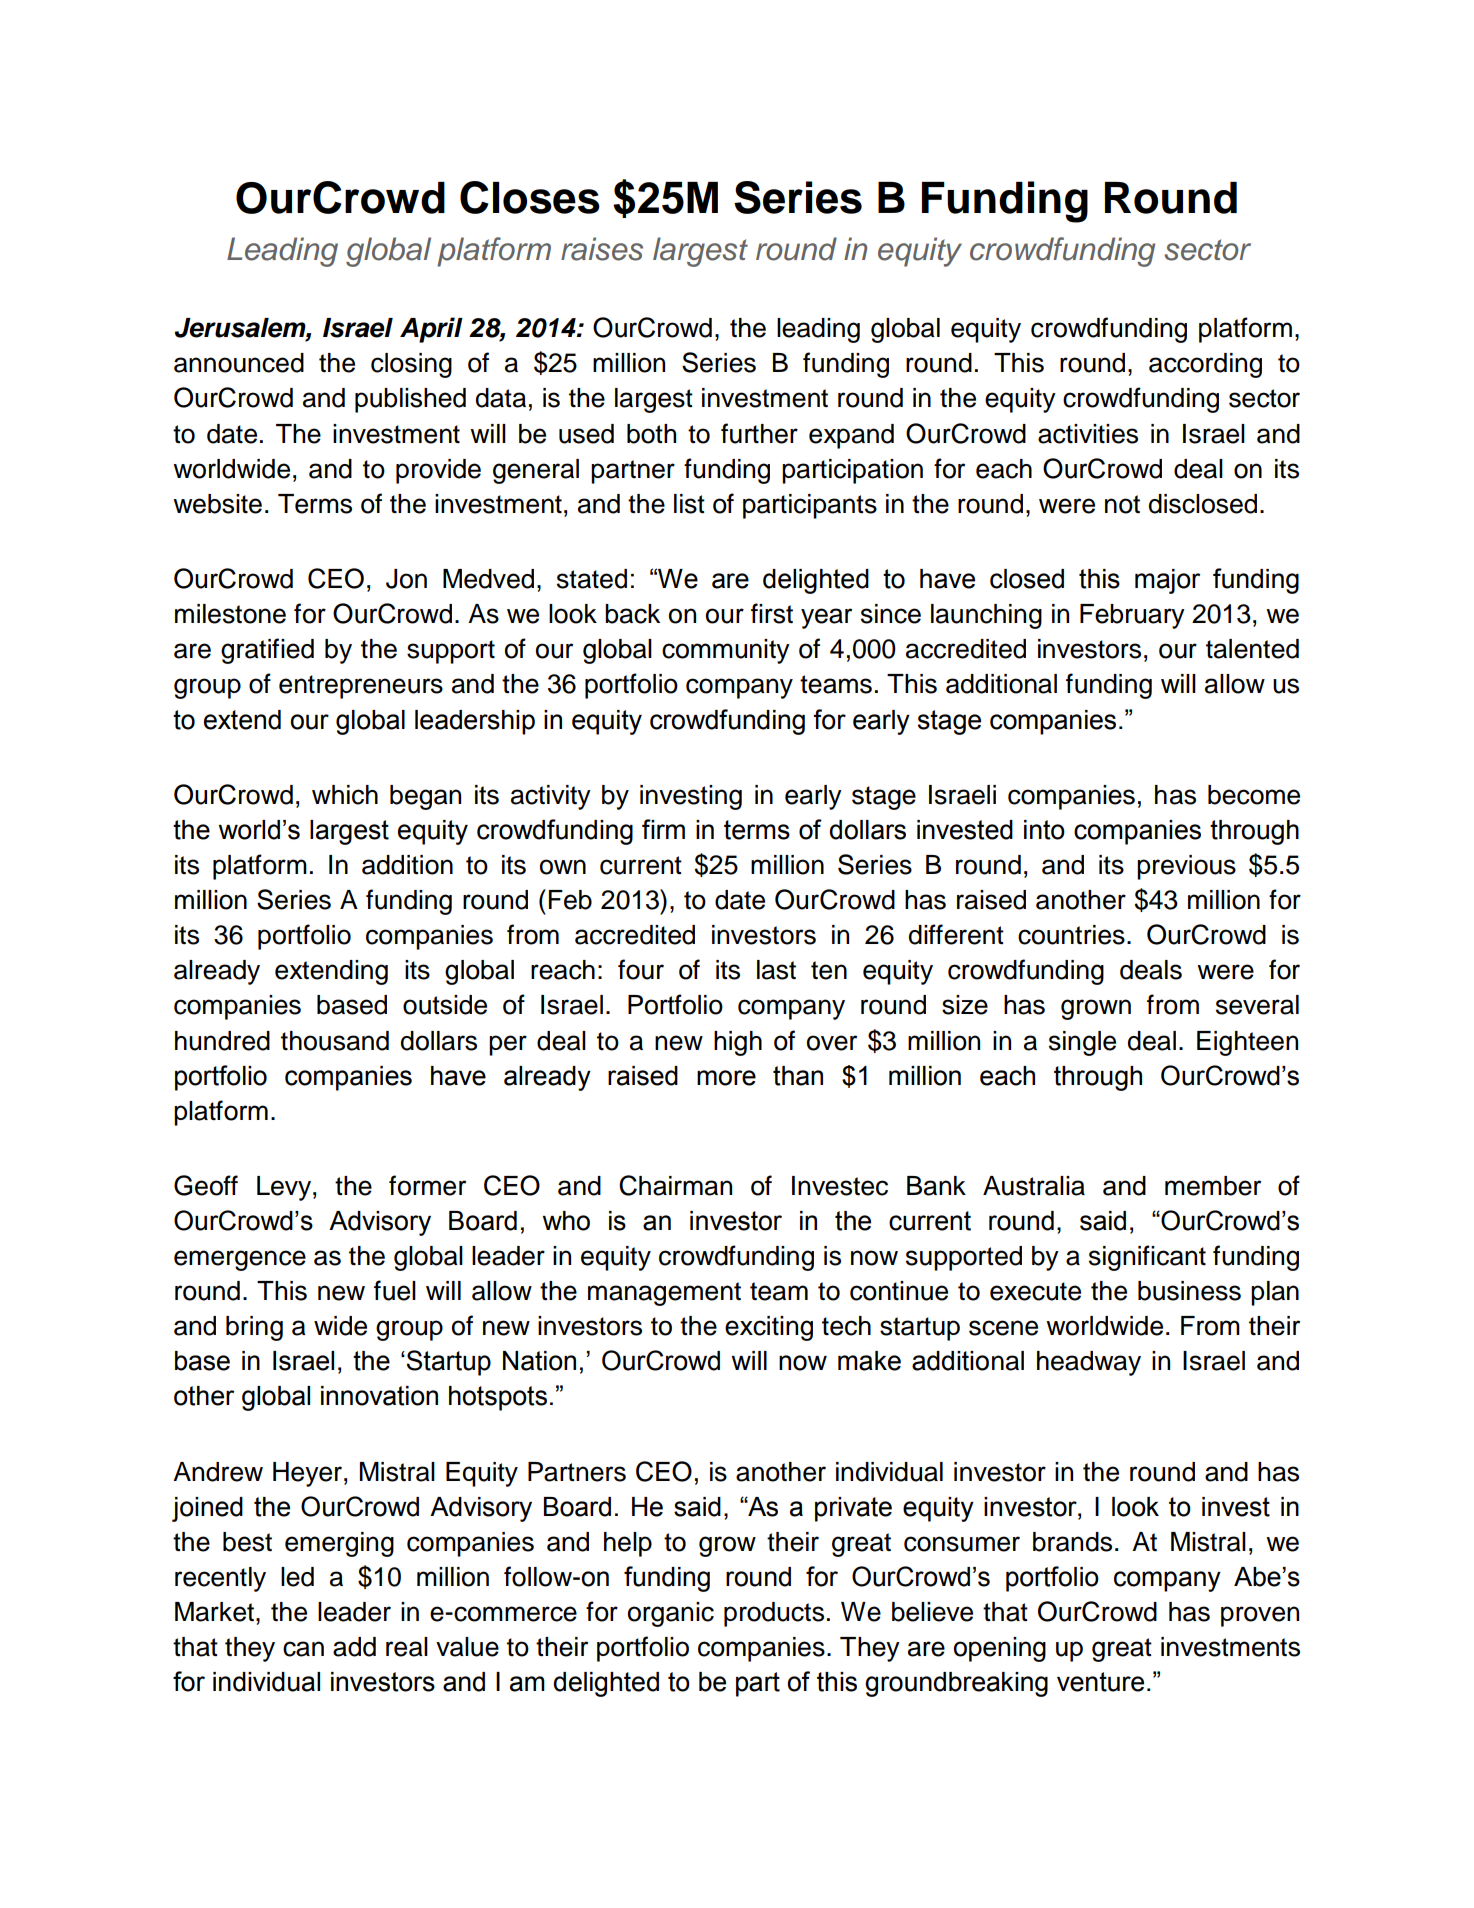  What do you see at coordinates (774, 1614) in the image?
I see `products` at bounding box center [774, 1614].
